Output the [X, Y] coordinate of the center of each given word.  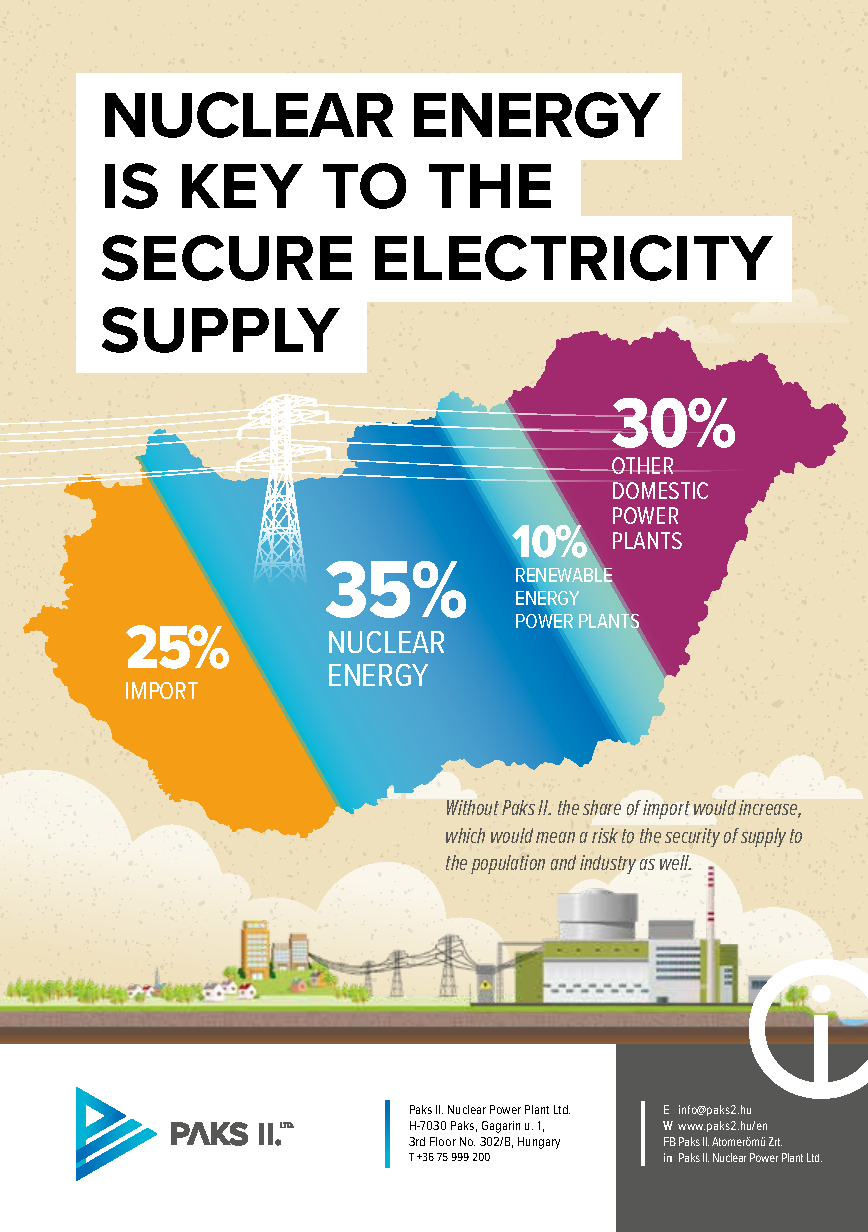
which [465, 835]
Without [473, 807]
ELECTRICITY [574, 258]
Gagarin [501, 1127]
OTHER [641, 465]
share [602, 807]
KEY [242, 186]
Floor [443, 1141]
